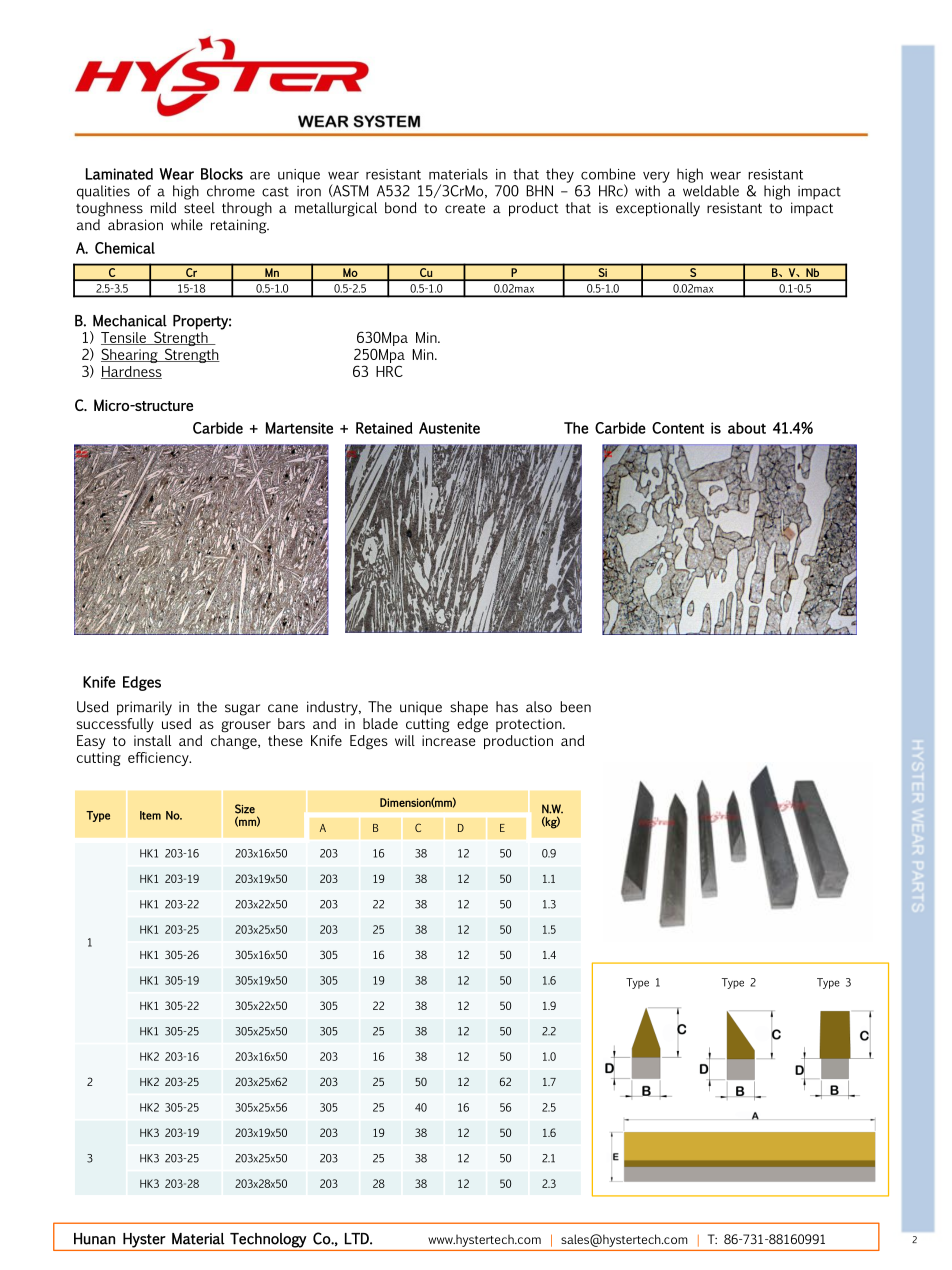  Describe the element at coordinates (245, 809) in the document. I see `Size` at that location.
